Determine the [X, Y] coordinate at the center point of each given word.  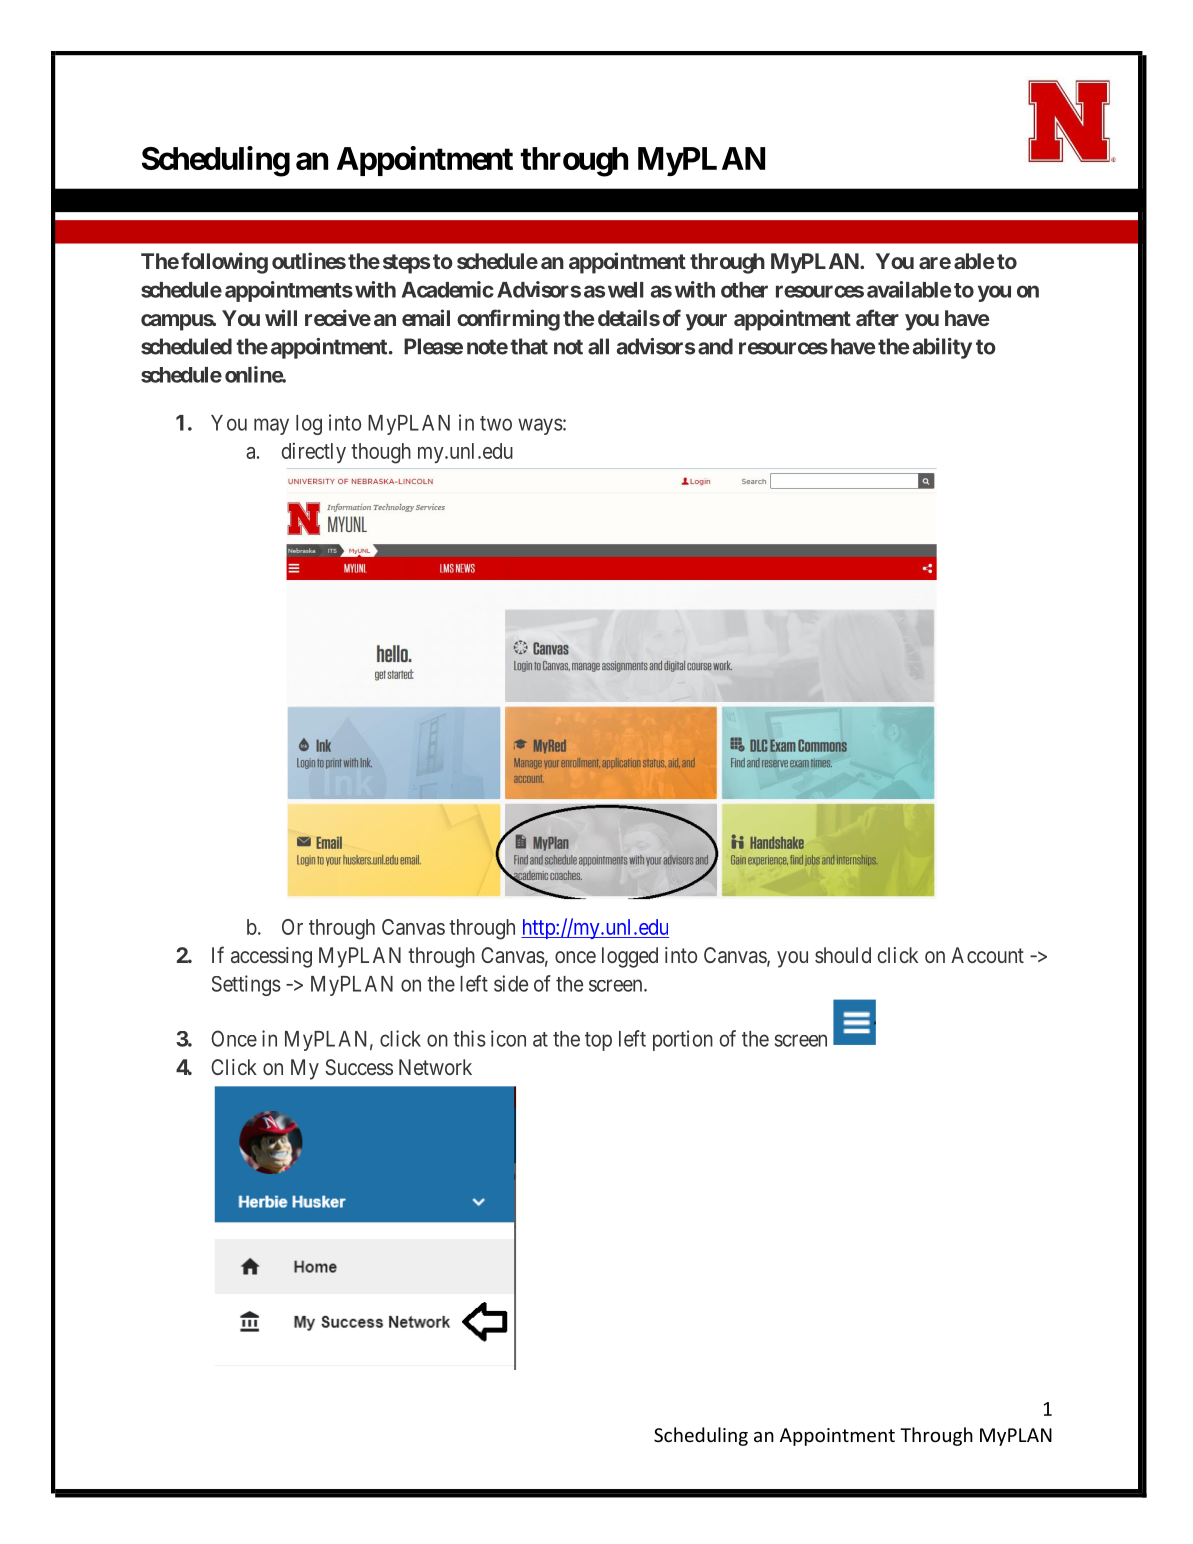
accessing [271, 957]
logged [630, 957]
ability [942, 348]
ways [540, 426]
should [843, 955]
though [381, 453]
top [598, 1041]
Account [987, 955]
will [281, 317]
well [626, 290]
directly [314, 452]
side [511, 983]
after [877, 317]
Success [359, 1067]
